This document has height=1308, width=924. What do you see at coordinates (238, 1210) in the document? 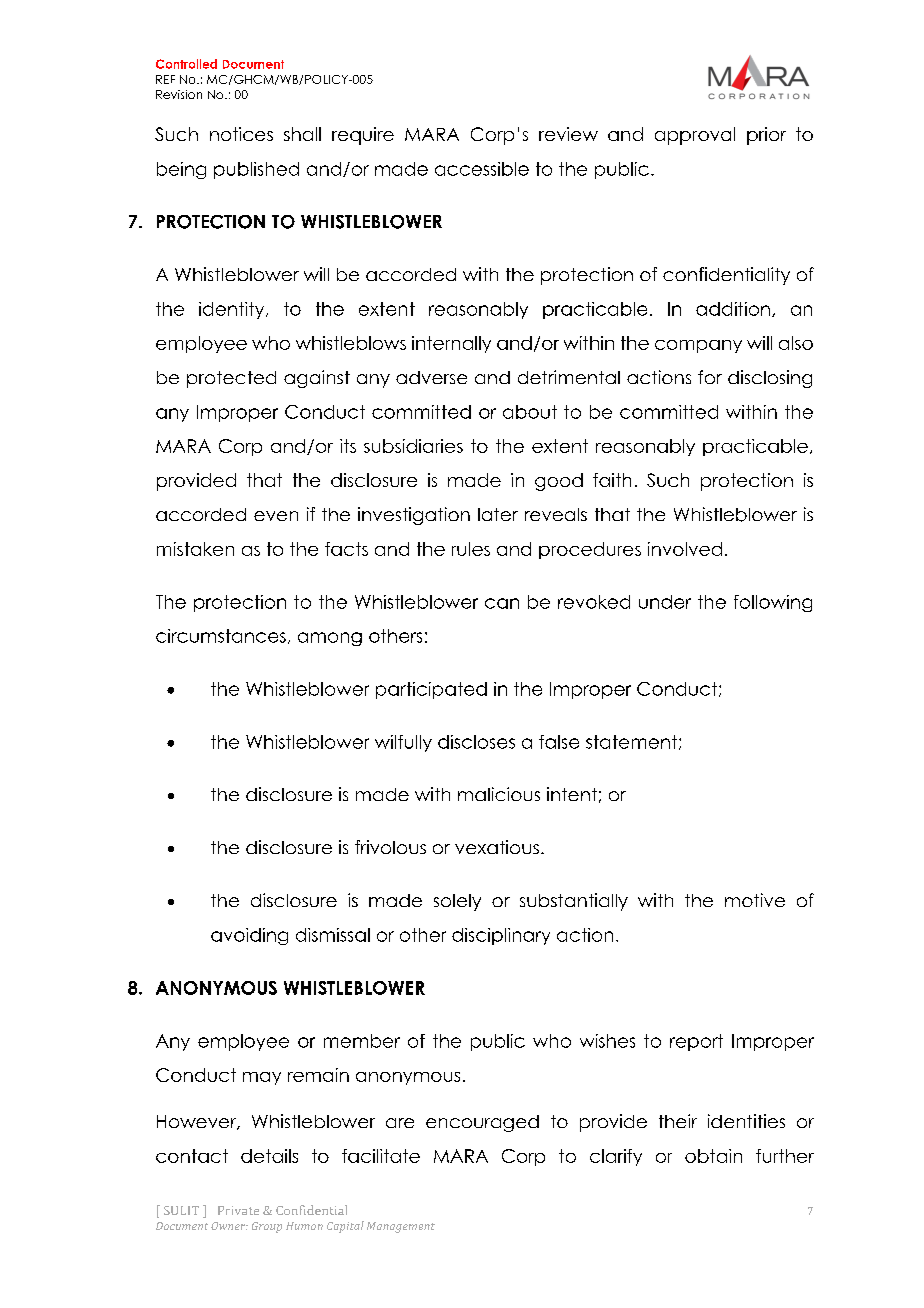
I see `Private` at bounding box center [238, 1210].
